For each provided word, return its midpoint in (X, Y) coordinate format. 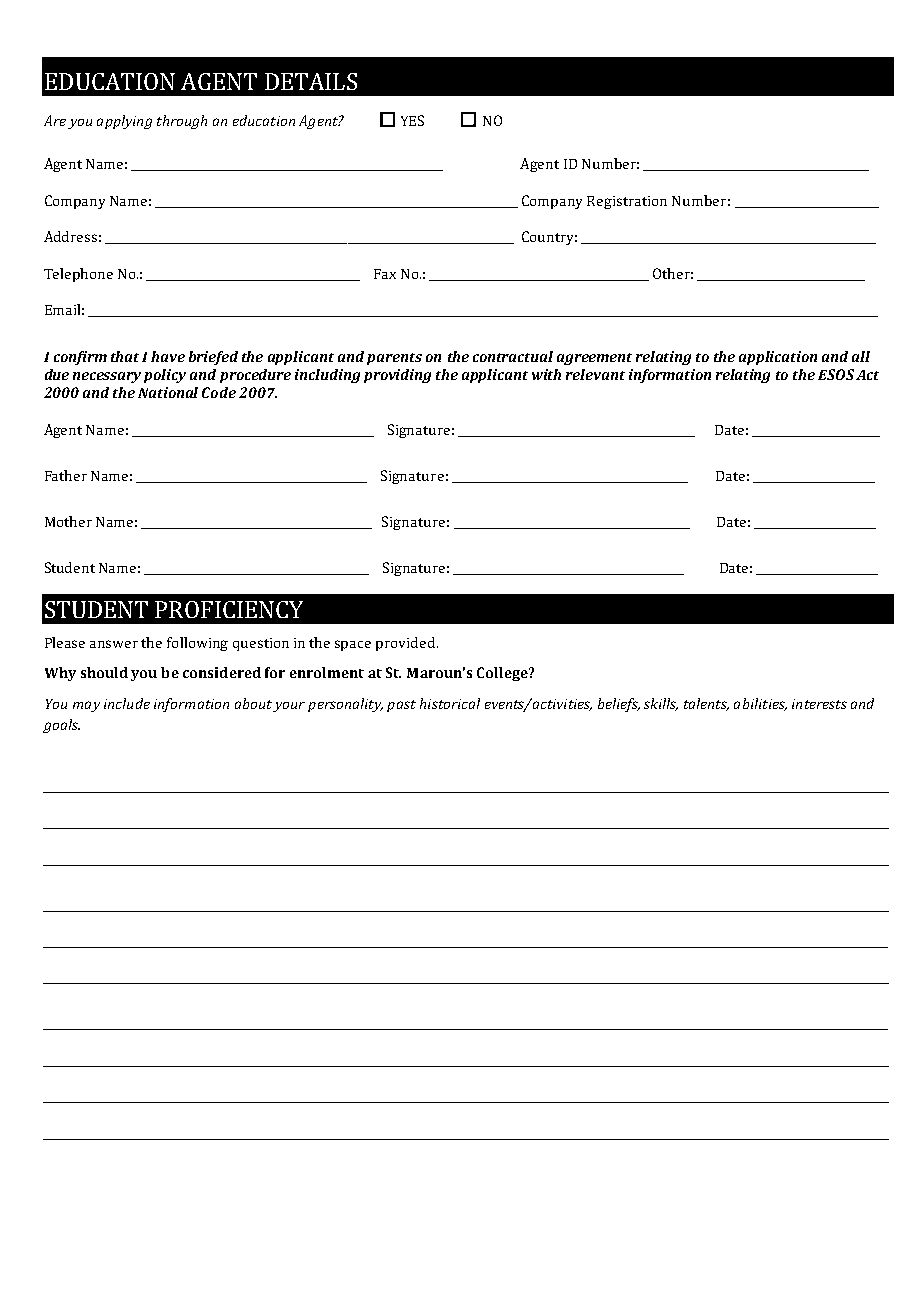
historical (450, 703)
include (127, 703)
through (182, 122)
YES (412, 120)
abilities (760, 704)
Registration (627, 202)
